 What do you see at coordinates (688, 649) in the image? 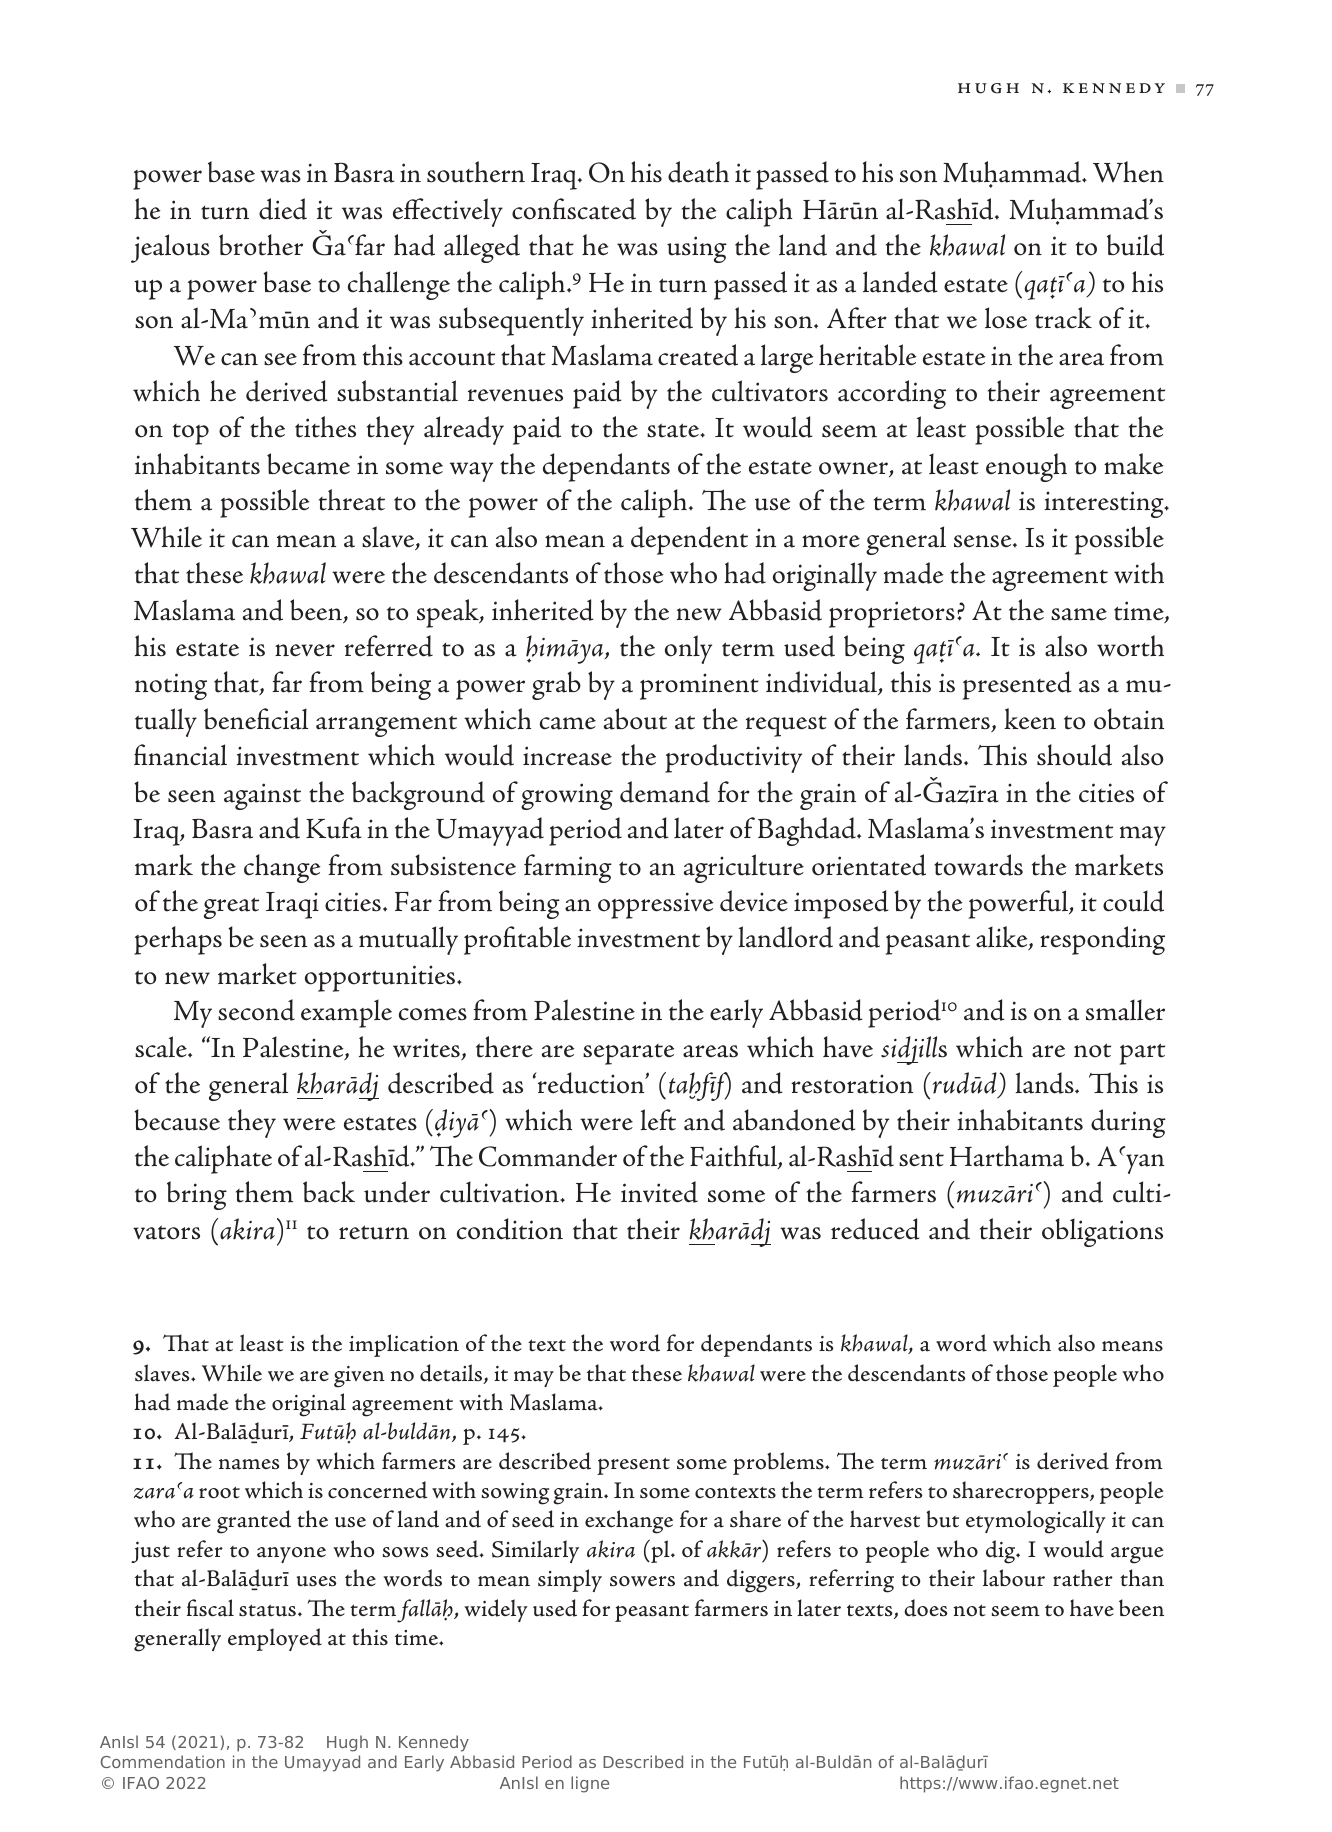
I see `only` at bounding box center [688, 649].
